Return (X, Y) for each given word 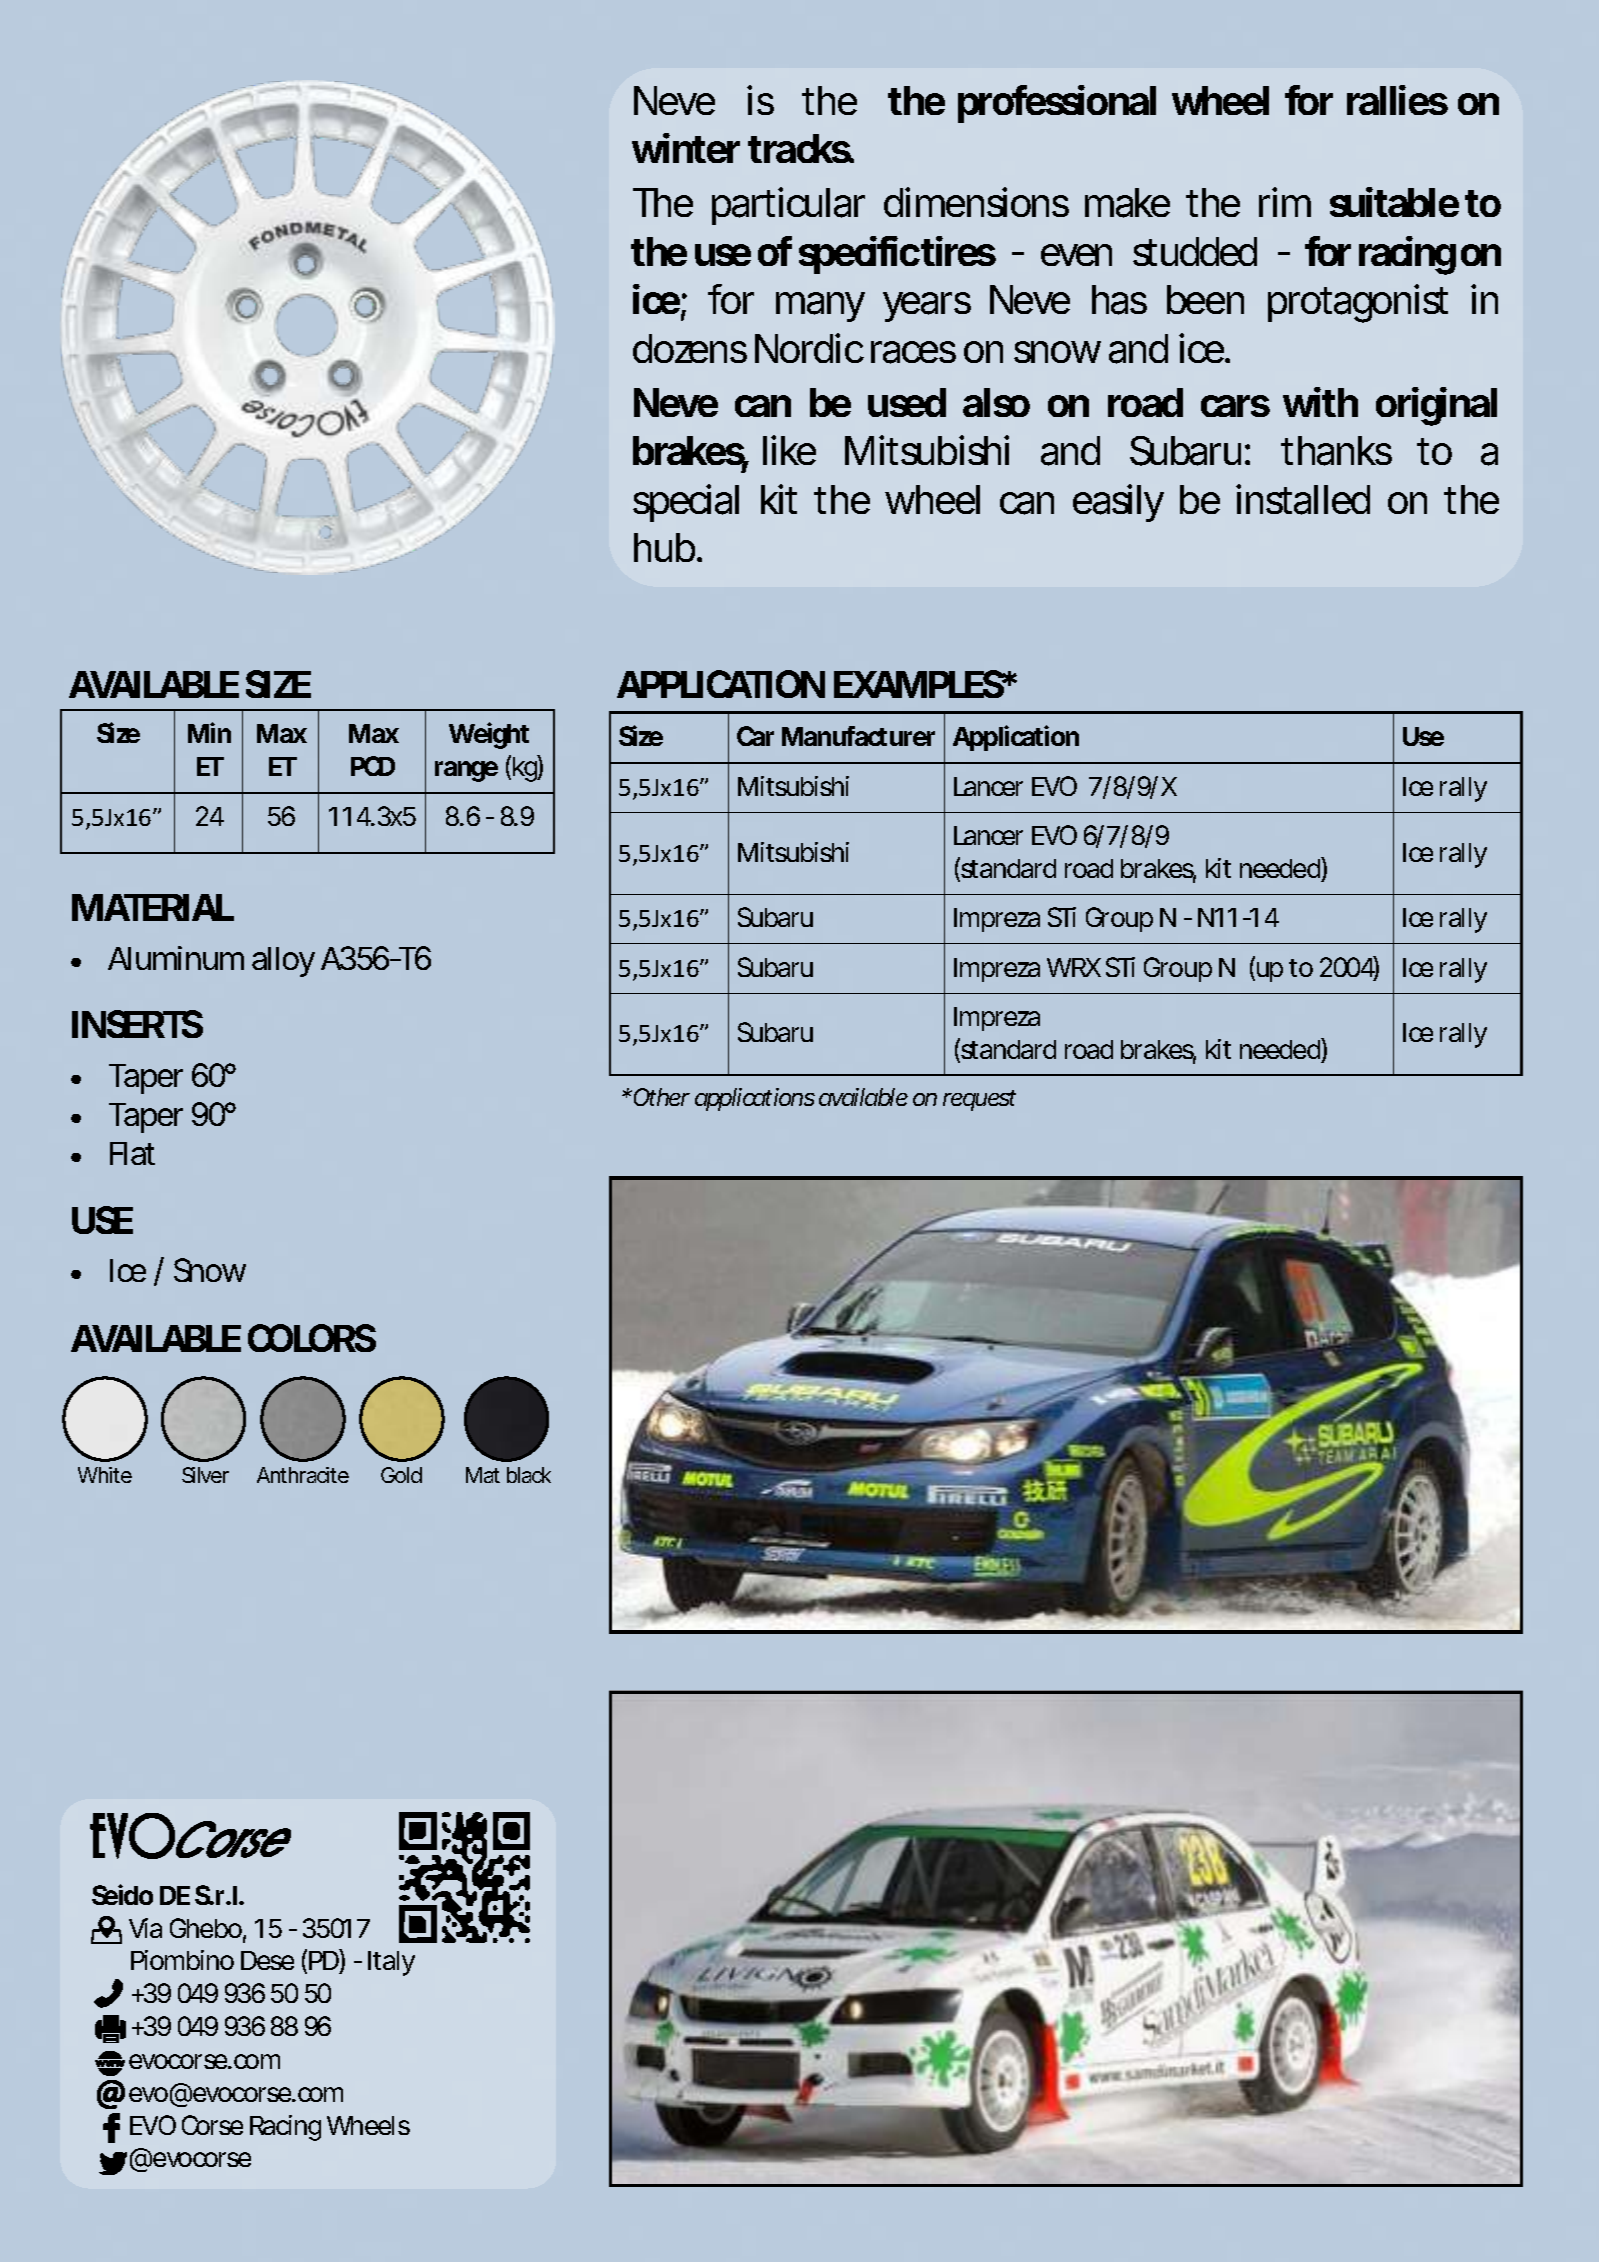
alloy (283, 962)
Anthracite (303, 1475)
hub (667, 547)
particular (788, 206)
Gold (401, 1475)
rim (1285, 202)
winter (686, 148)
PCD (373, 766)
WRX (1074, 967)
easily (1118, 503)
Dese (267, 1960)
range (466, 771)
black (529, 1475)
